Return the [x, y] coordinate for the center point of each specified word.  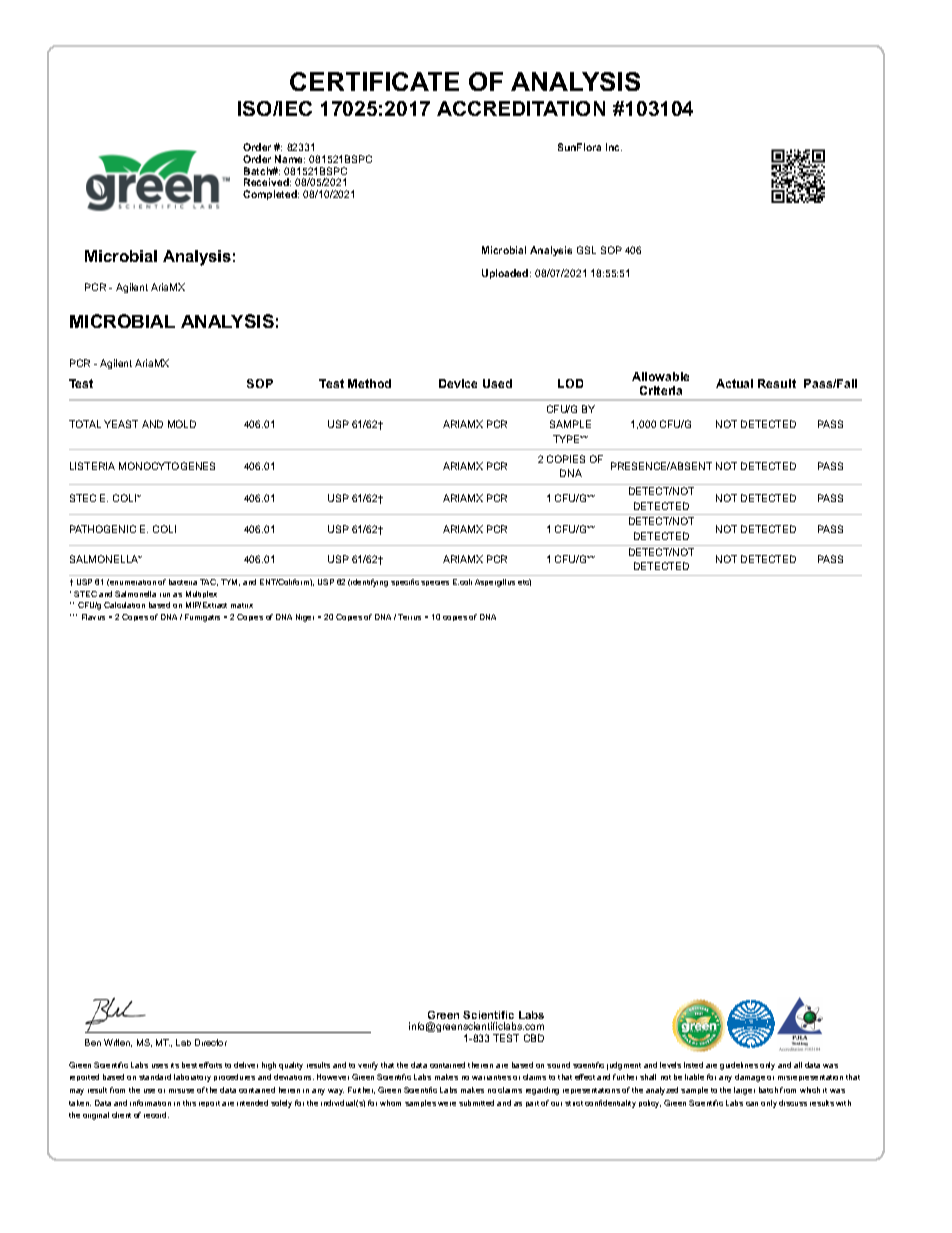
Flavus [93, 617]
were [447, 1104]
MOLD [182, 424]
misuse [181, 1091]
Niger [305, 618]
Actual [734, 383]
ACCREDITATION [521, 108]
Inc [614, 147]
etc [524, 582]
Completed [271, 195]
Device [458, 383]
